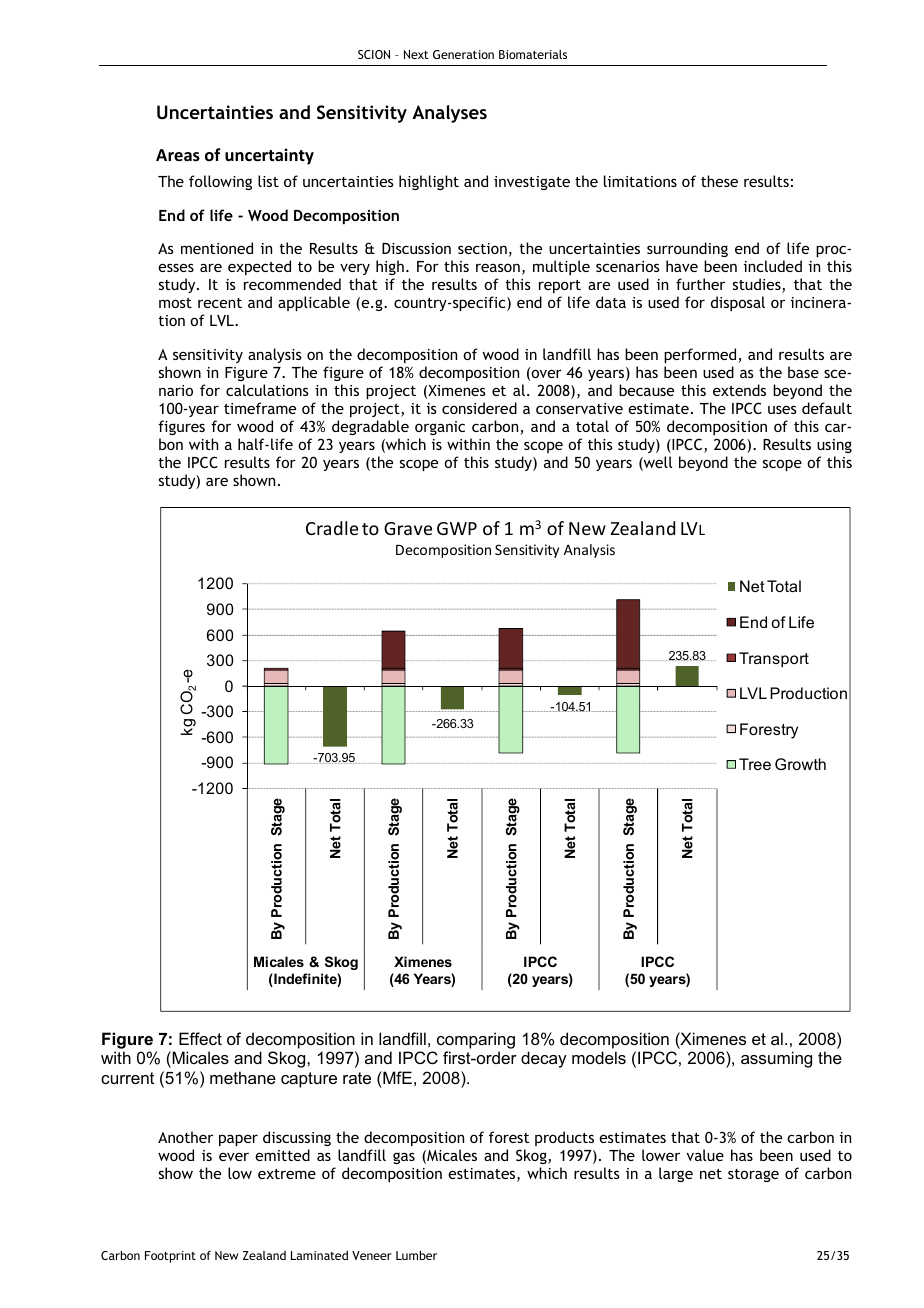 Image resolution: width=924 pixels, height=1308 pixels. I want to click on GWP, so click(457, 528).
